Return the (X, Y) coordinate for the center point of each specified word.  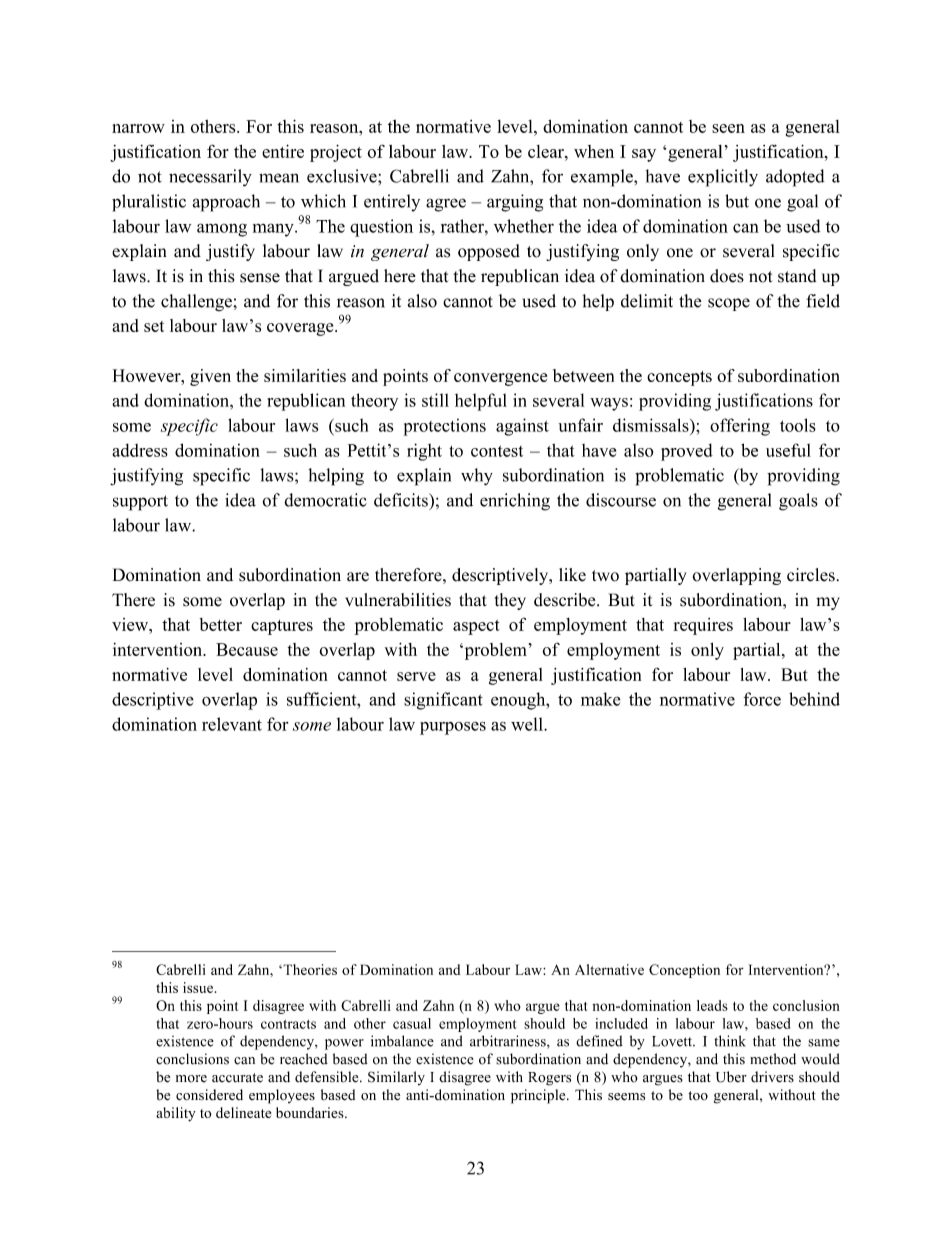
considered (209, 1095)
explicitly (723, 178)
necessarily (210, 178)
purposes (453, 728)
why (477, 477)
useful (788, 450)
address (140, 450)
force (762, 699)
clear (547, 151)
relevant (232, 724)
